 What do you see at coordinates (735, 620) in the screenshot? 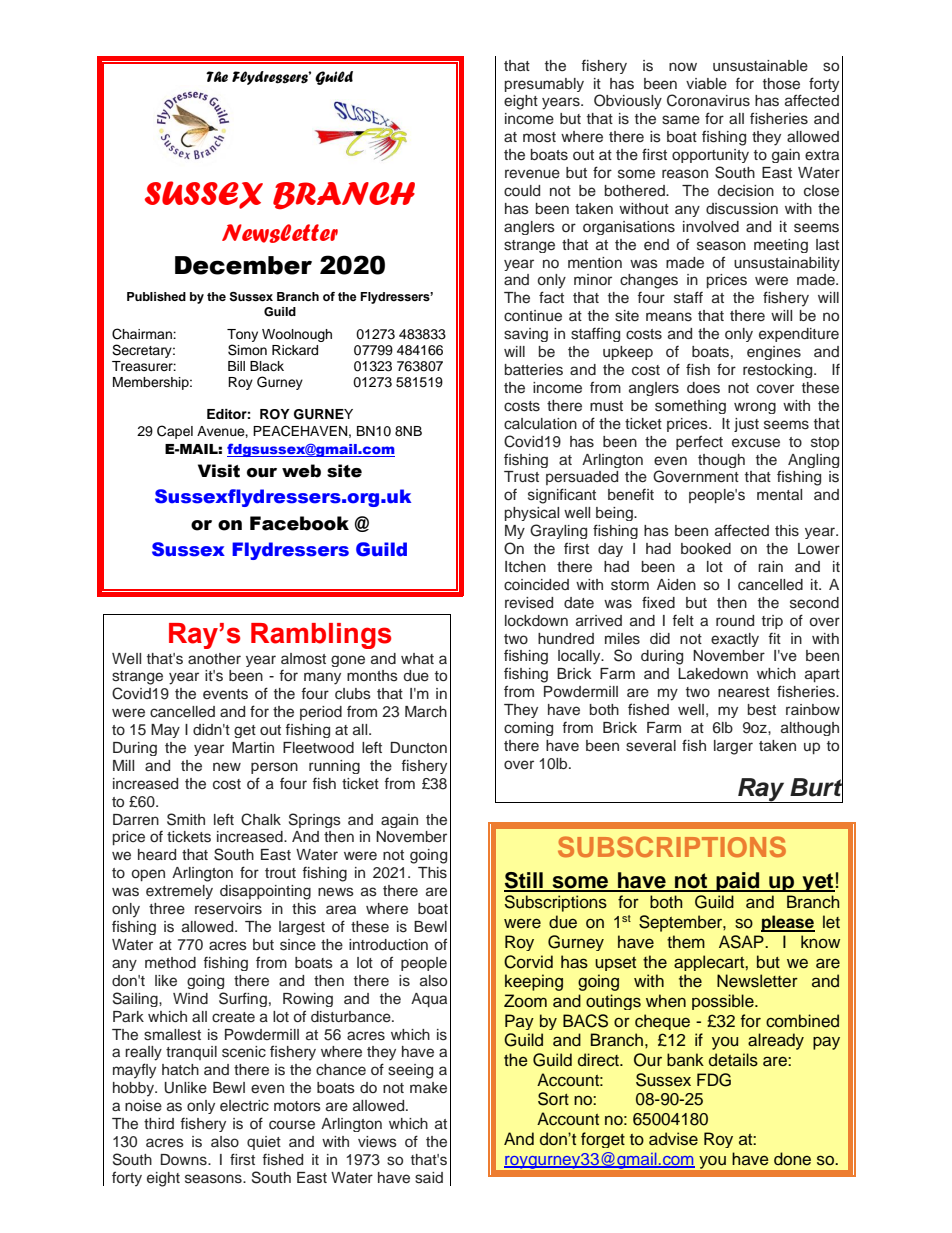
I see `round` at bounding box center [735, 620].
